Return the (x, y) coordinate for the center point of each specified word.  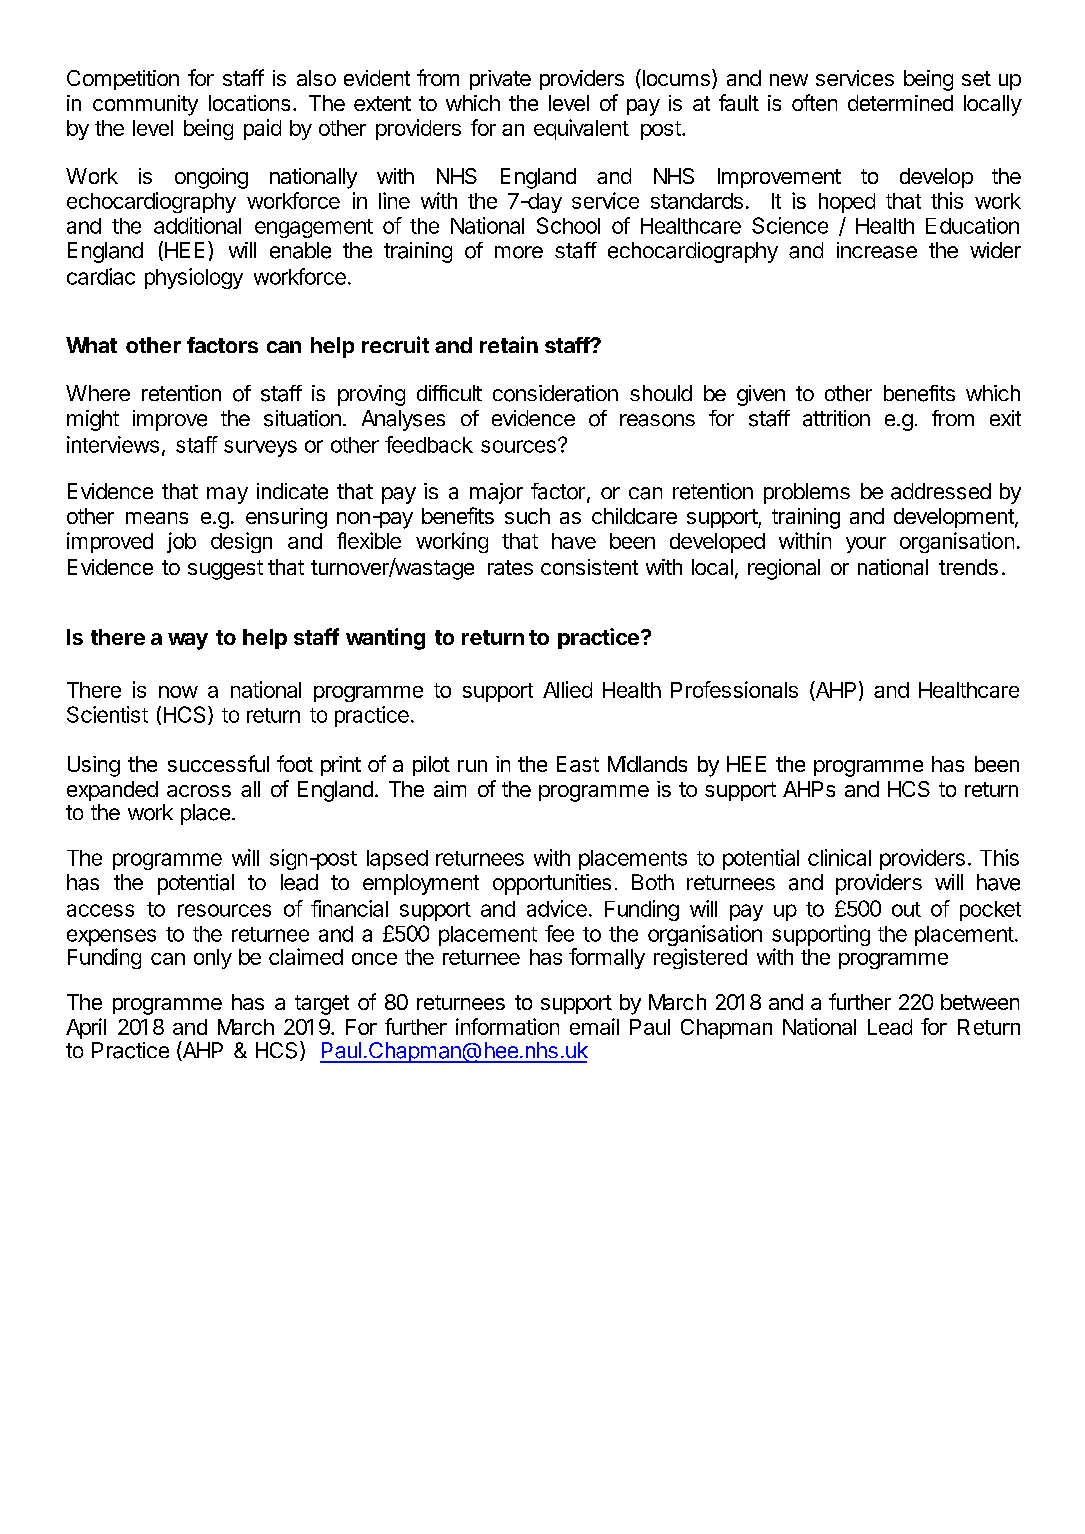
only (213, 959)
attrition (836, 418)
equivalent (581, 129)
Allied (567, 689)
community (145, 105)
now (178, 692)
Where (98, 393)
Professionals (734, 689)
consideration (555, 393)
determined (900, 103)
